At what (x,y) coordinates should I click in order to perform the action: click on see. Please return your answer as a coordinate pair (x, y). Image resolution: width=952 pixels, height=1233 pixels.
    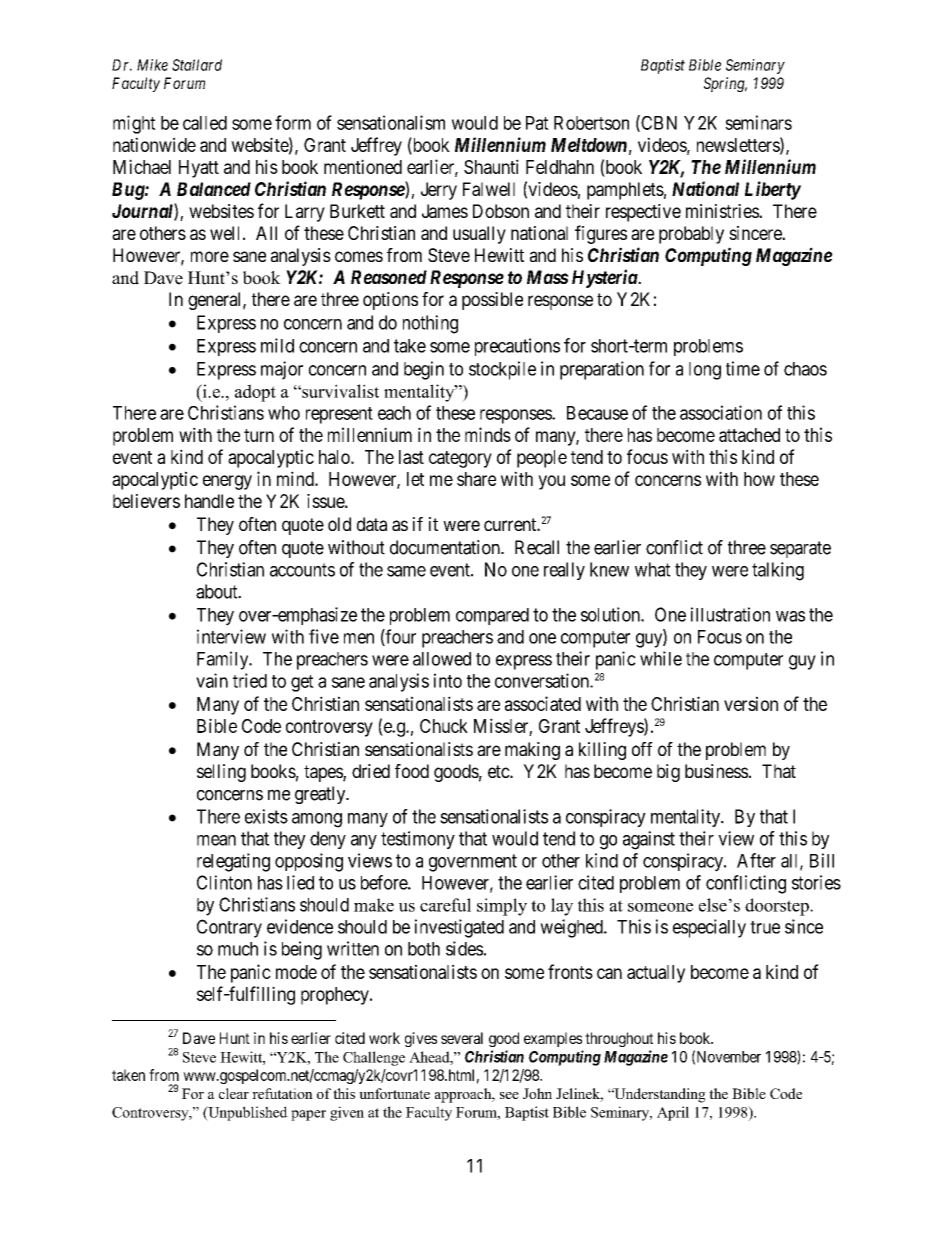
    Looking at the image, I should click on (509, 1095).
